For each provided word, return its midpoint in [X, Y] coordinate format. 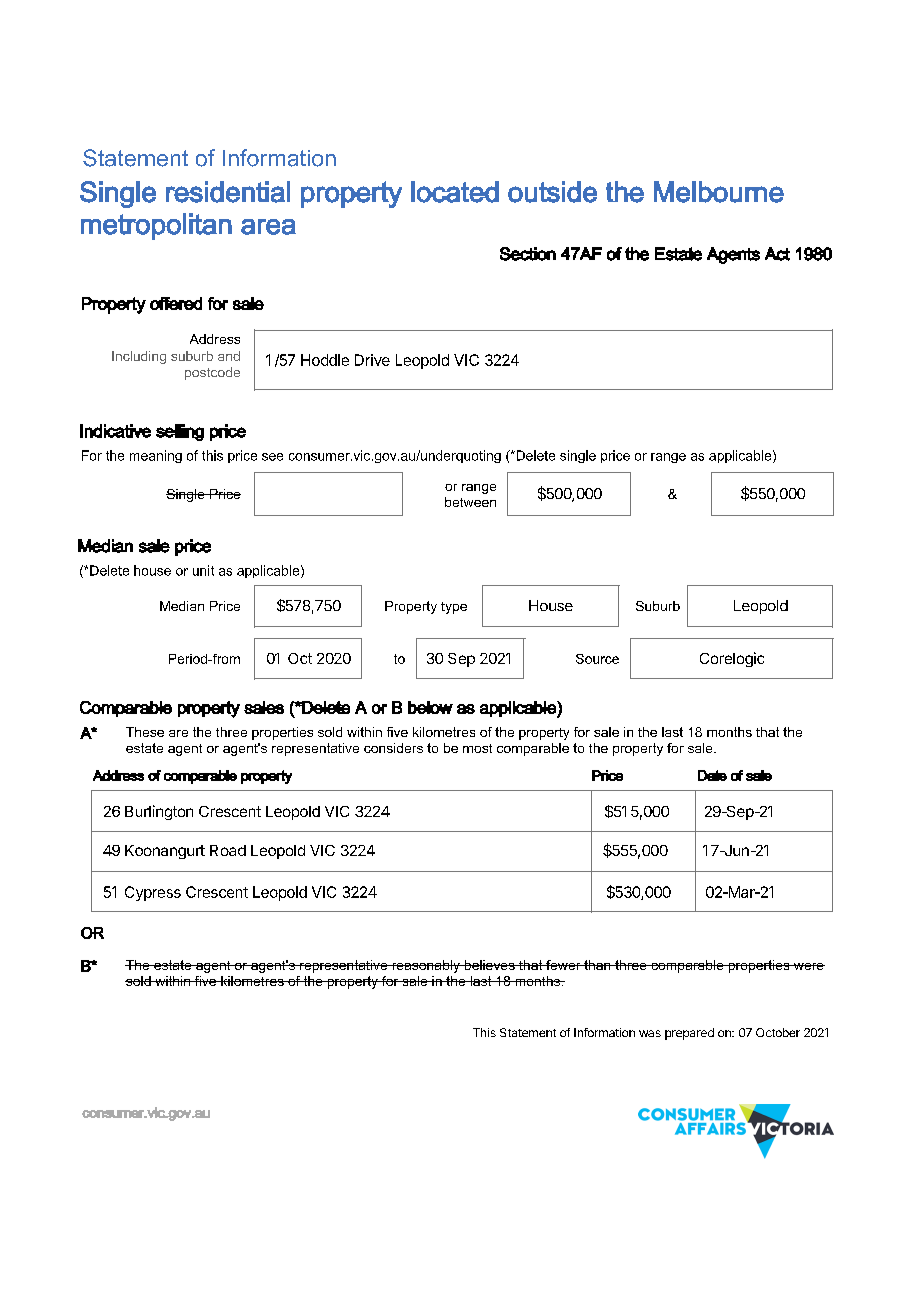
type [454, 608]
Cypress [153, 893]
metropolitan [156, 226]
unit [203, 570]
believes [489, 965]
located [455, 192]
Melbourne [719, 192]
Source [597, 659]
